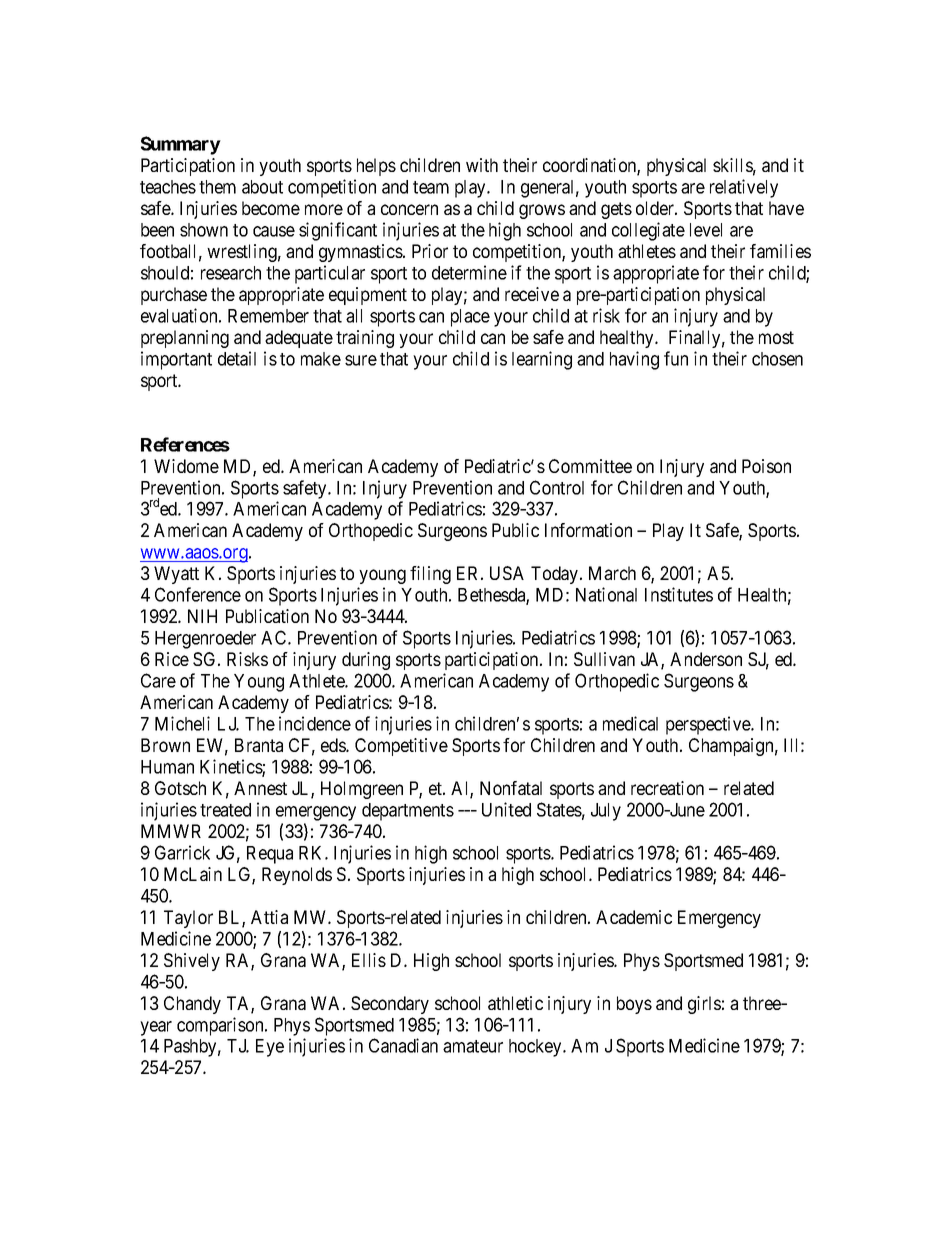  Describe the element at coordinates (270, 1048) in the screenshot. I see `Eye` at that location.
